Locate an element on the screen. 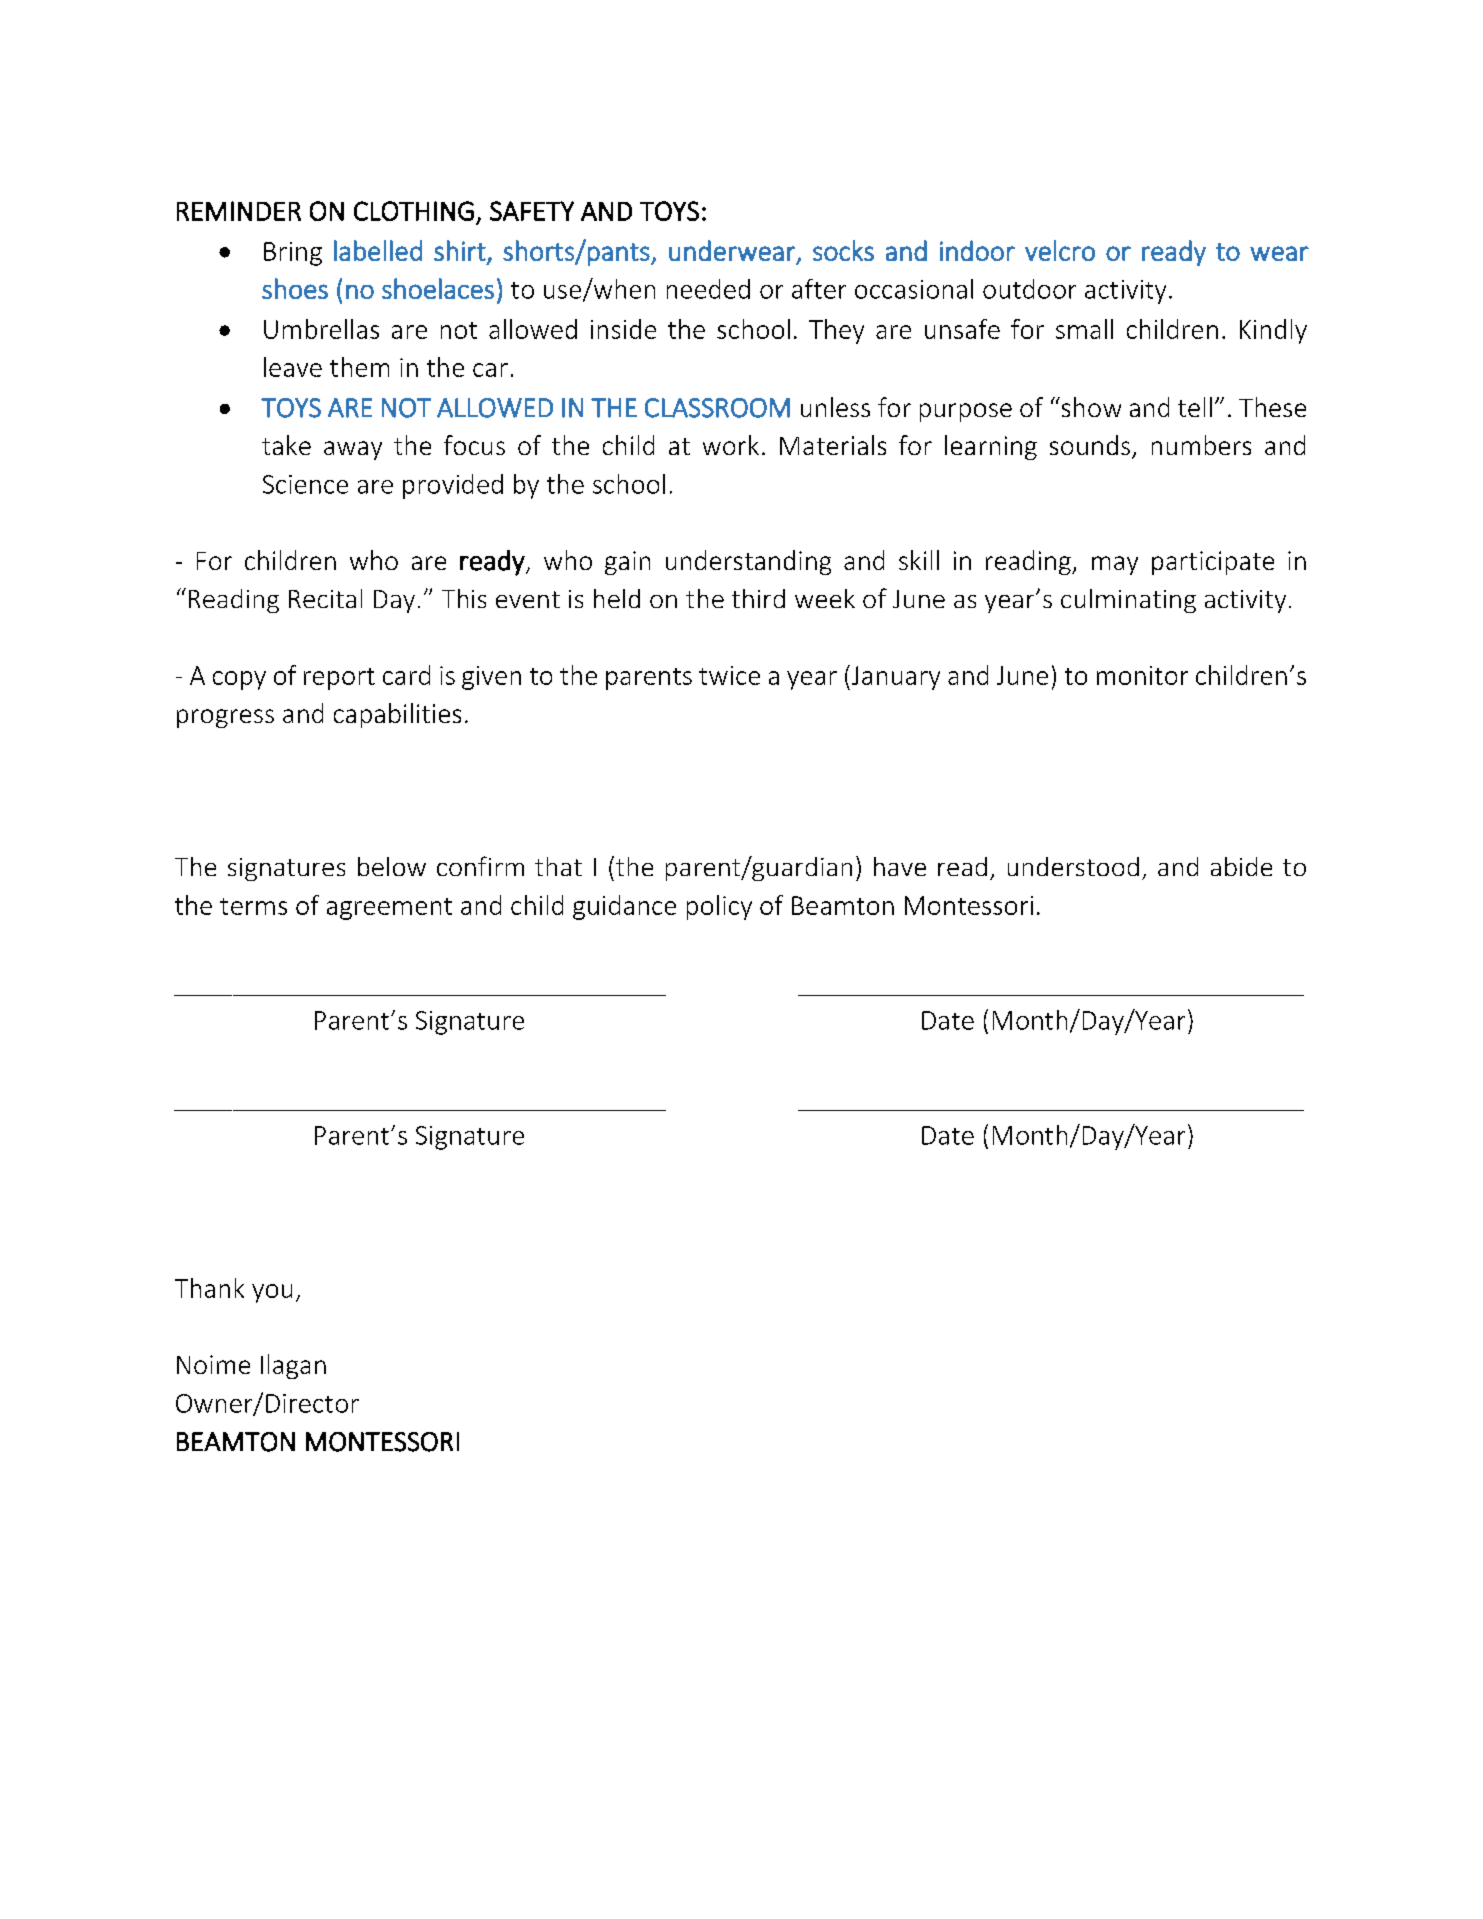  agreement is located at coordinates (389, 909).
